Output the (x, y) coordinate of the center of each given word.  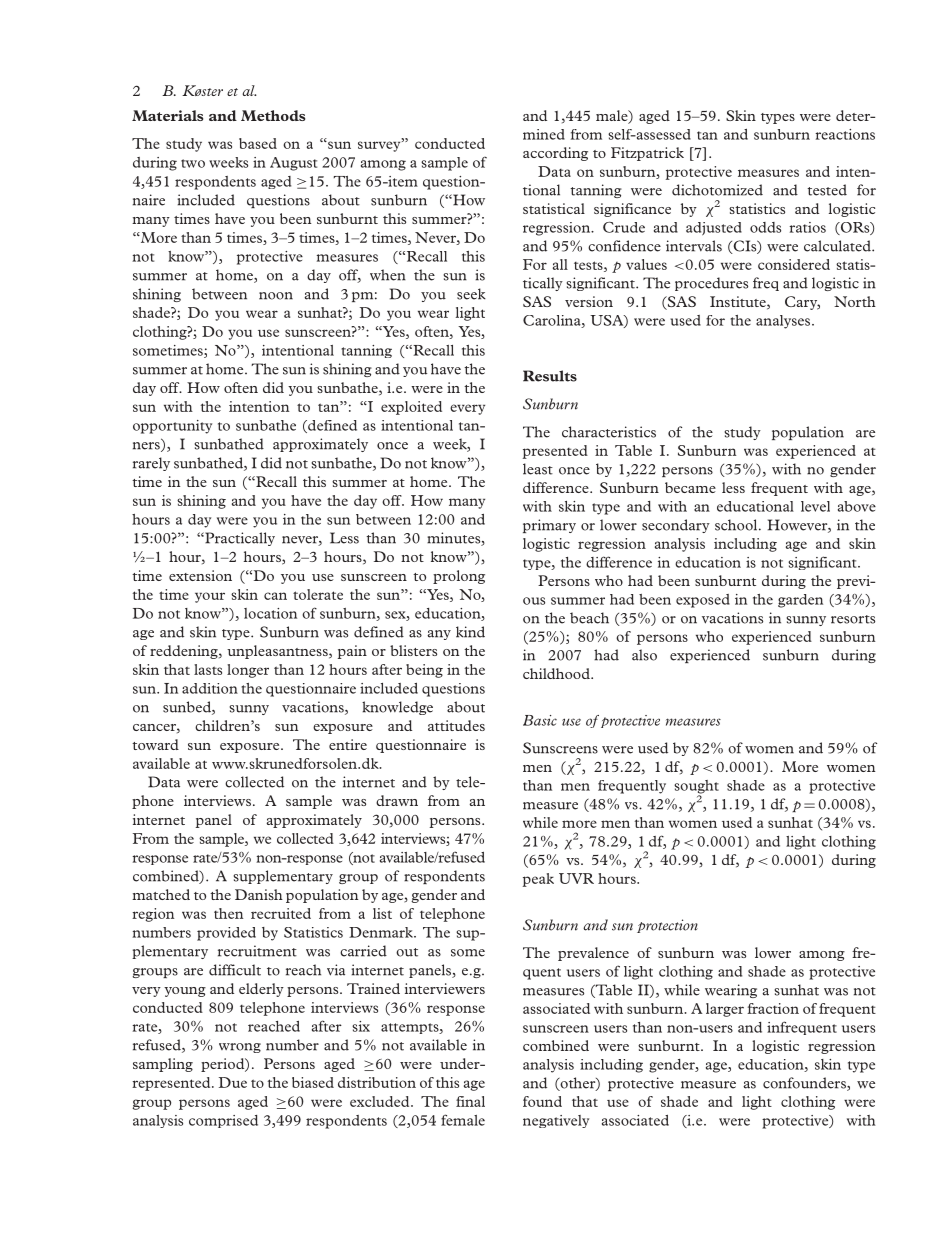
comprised (223, 1121)
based (258, 143)
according (555, 154)
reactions (845, 134)
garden (800, 601)
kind (470, 632)
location (270, 613)
